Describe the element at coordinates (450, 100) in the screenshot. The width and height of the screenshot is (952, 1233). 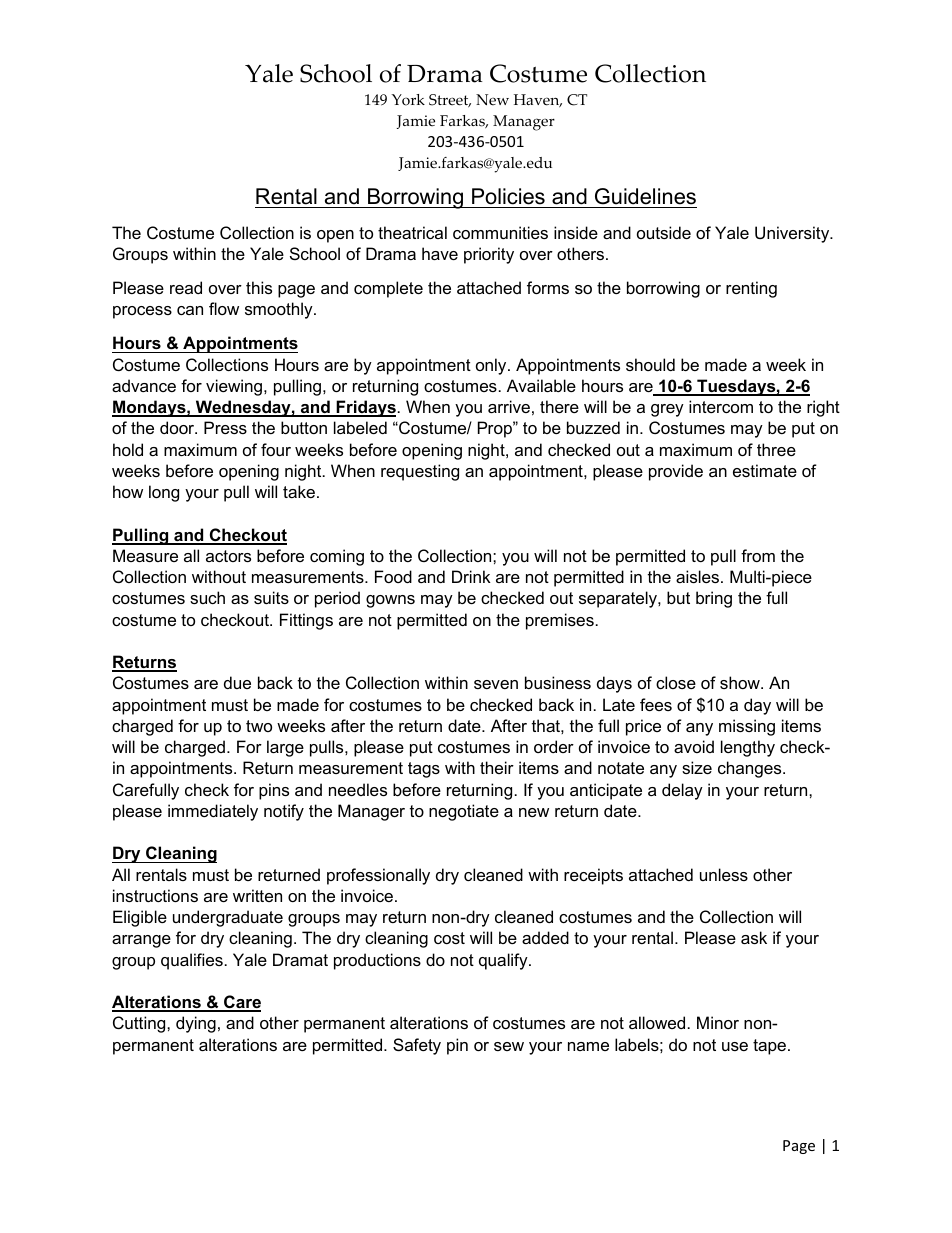
I see `Street` at that location.
